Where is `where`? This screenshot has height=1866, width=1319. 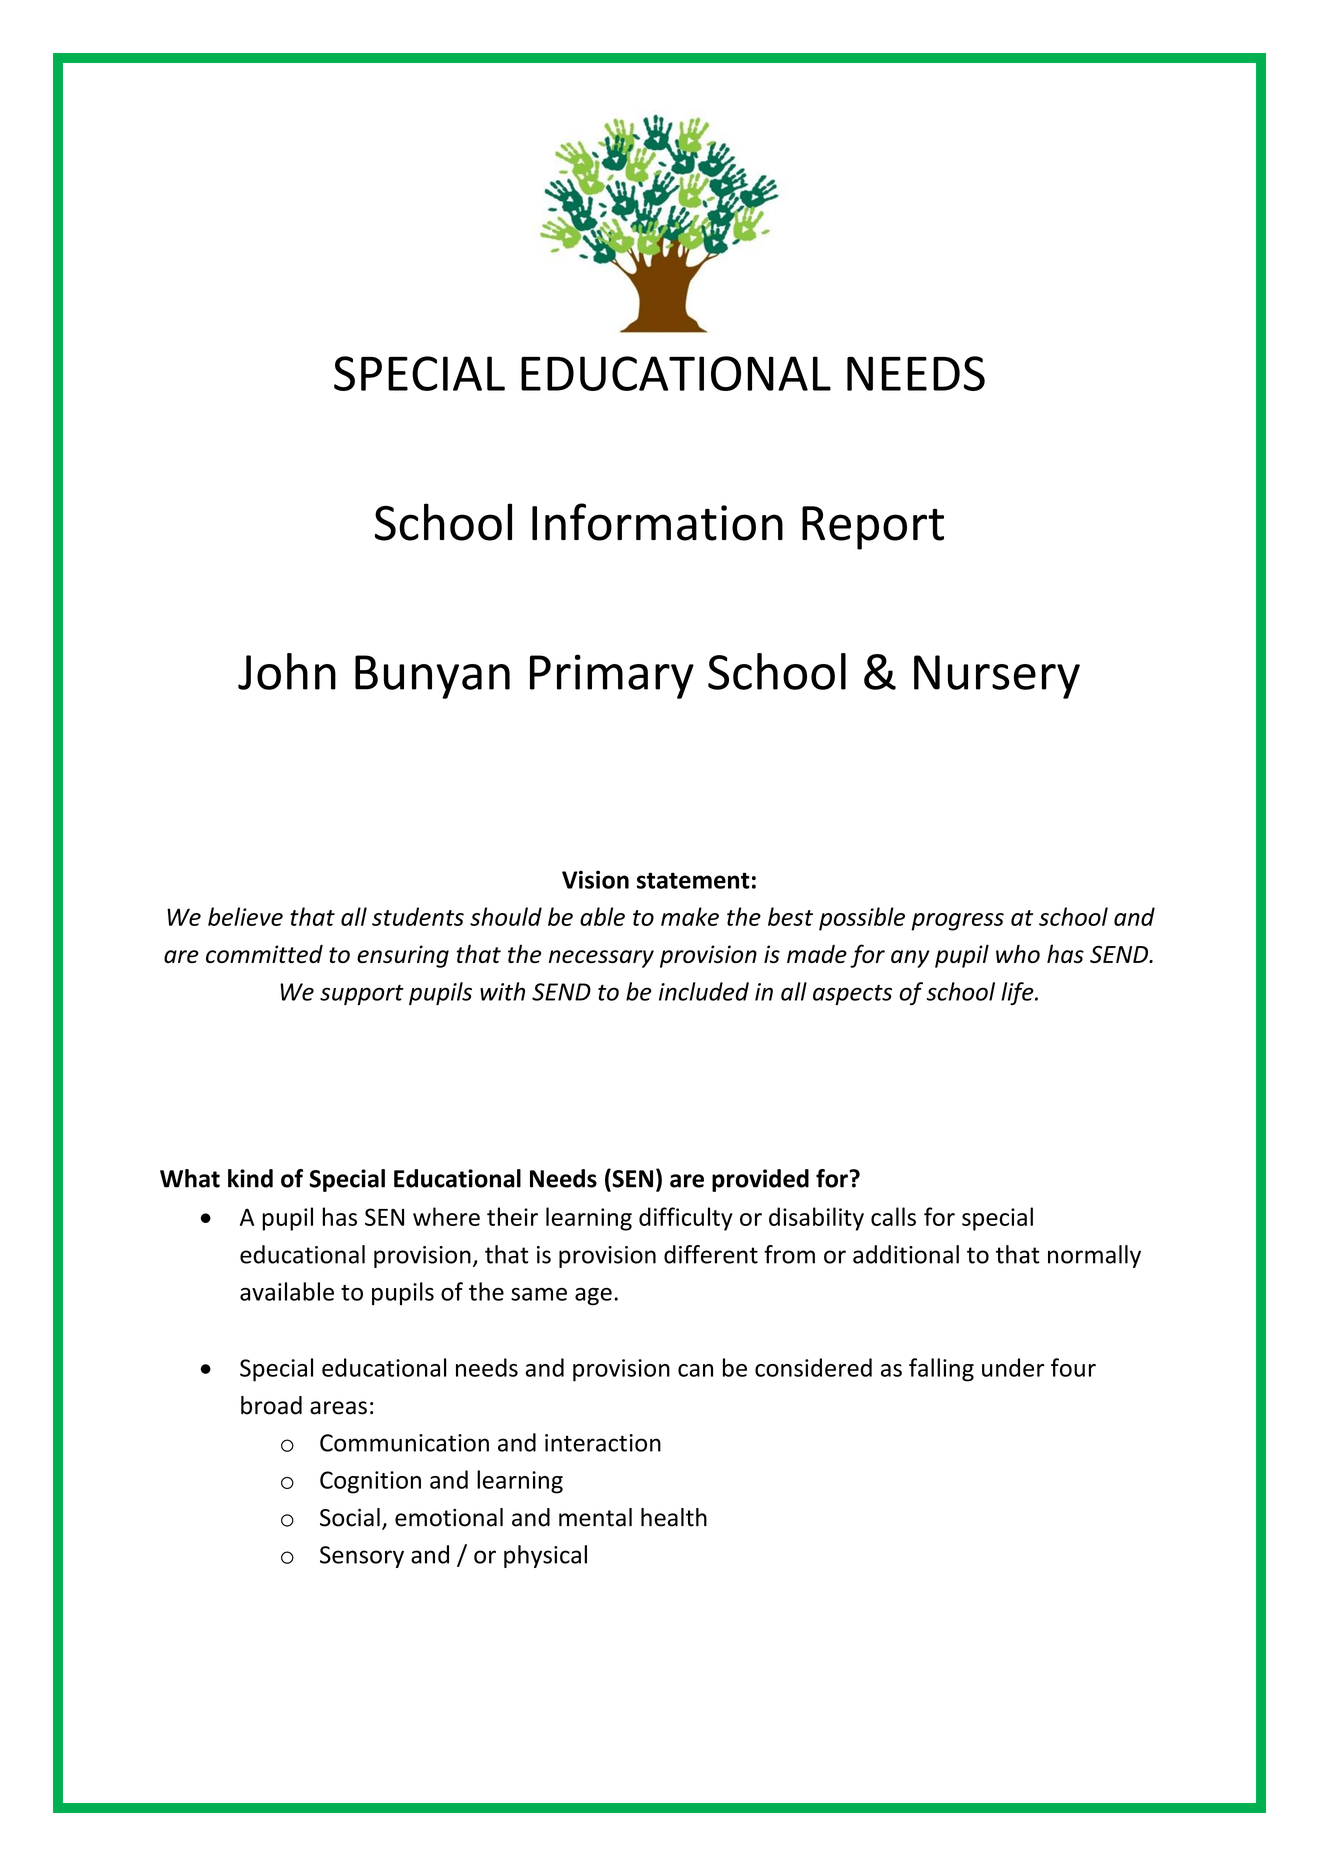 where is located at coordinates (446, 1216).
